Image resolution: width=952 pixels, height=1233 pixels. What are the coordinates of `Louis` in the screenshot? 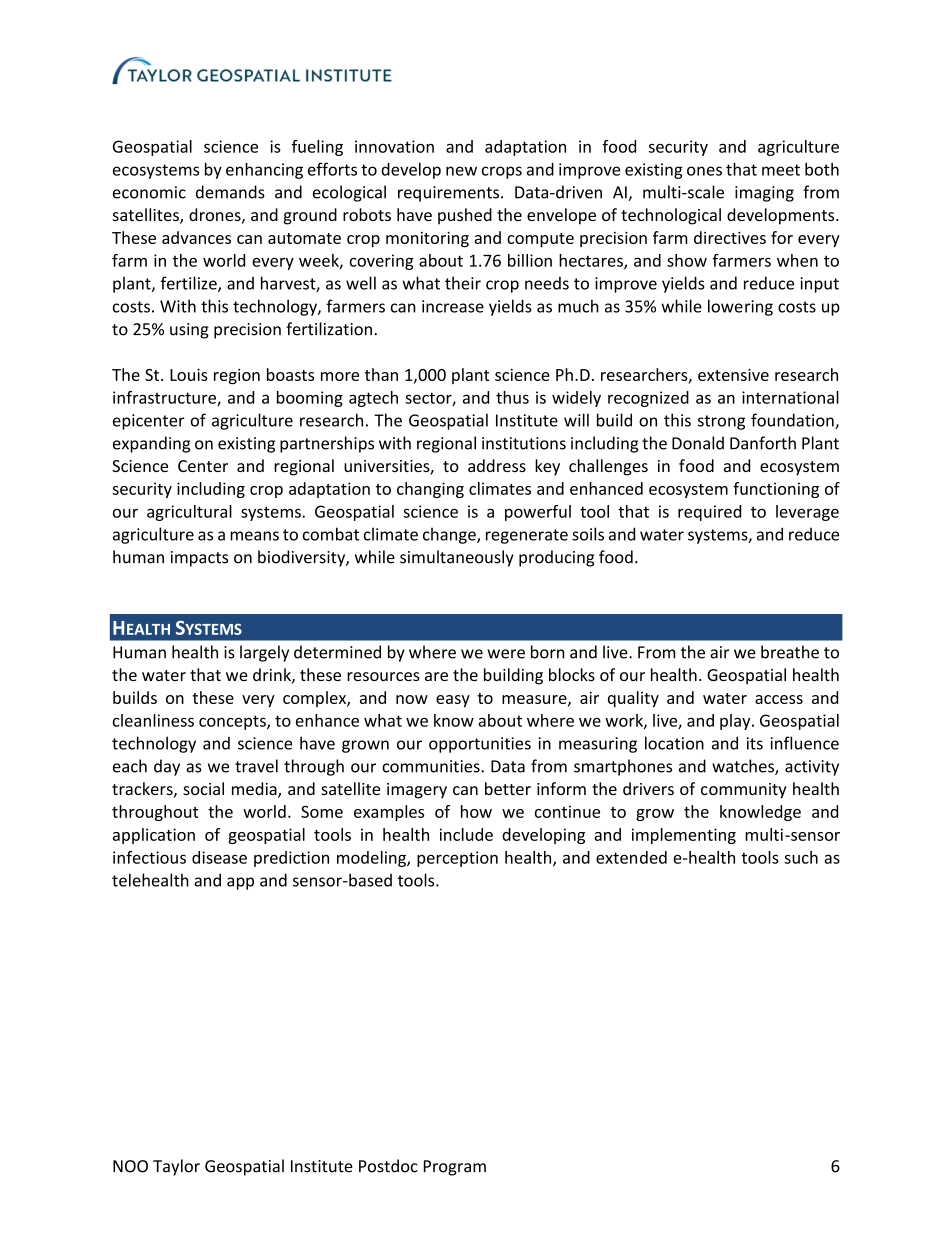 It's located at (189, 375).
